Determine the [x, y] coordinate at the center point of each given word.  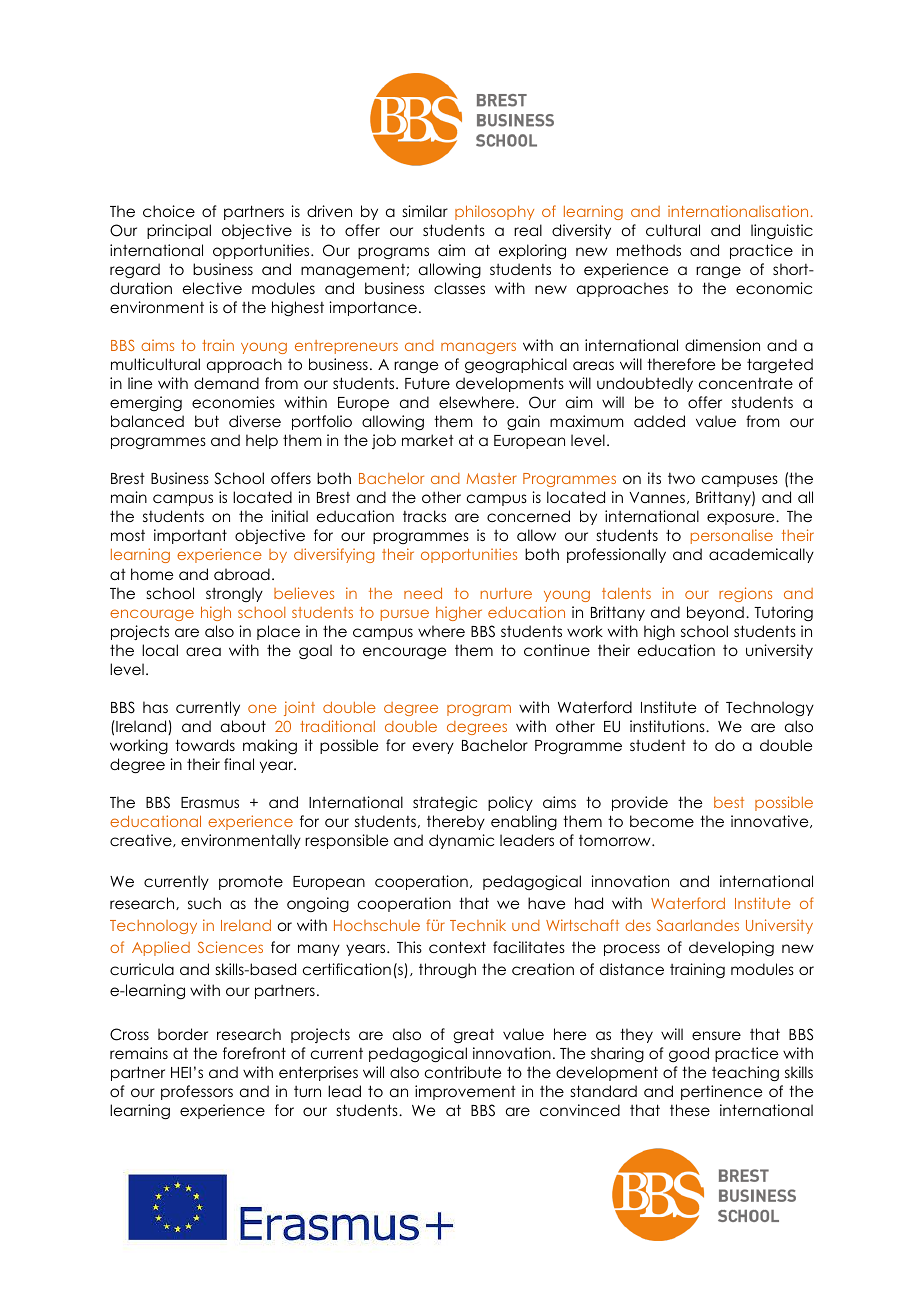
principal [179, 231]
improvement [465, 1092]
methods [649, 250]
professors [197, 1092]
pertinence [721, 1092]
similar [425, 211]
